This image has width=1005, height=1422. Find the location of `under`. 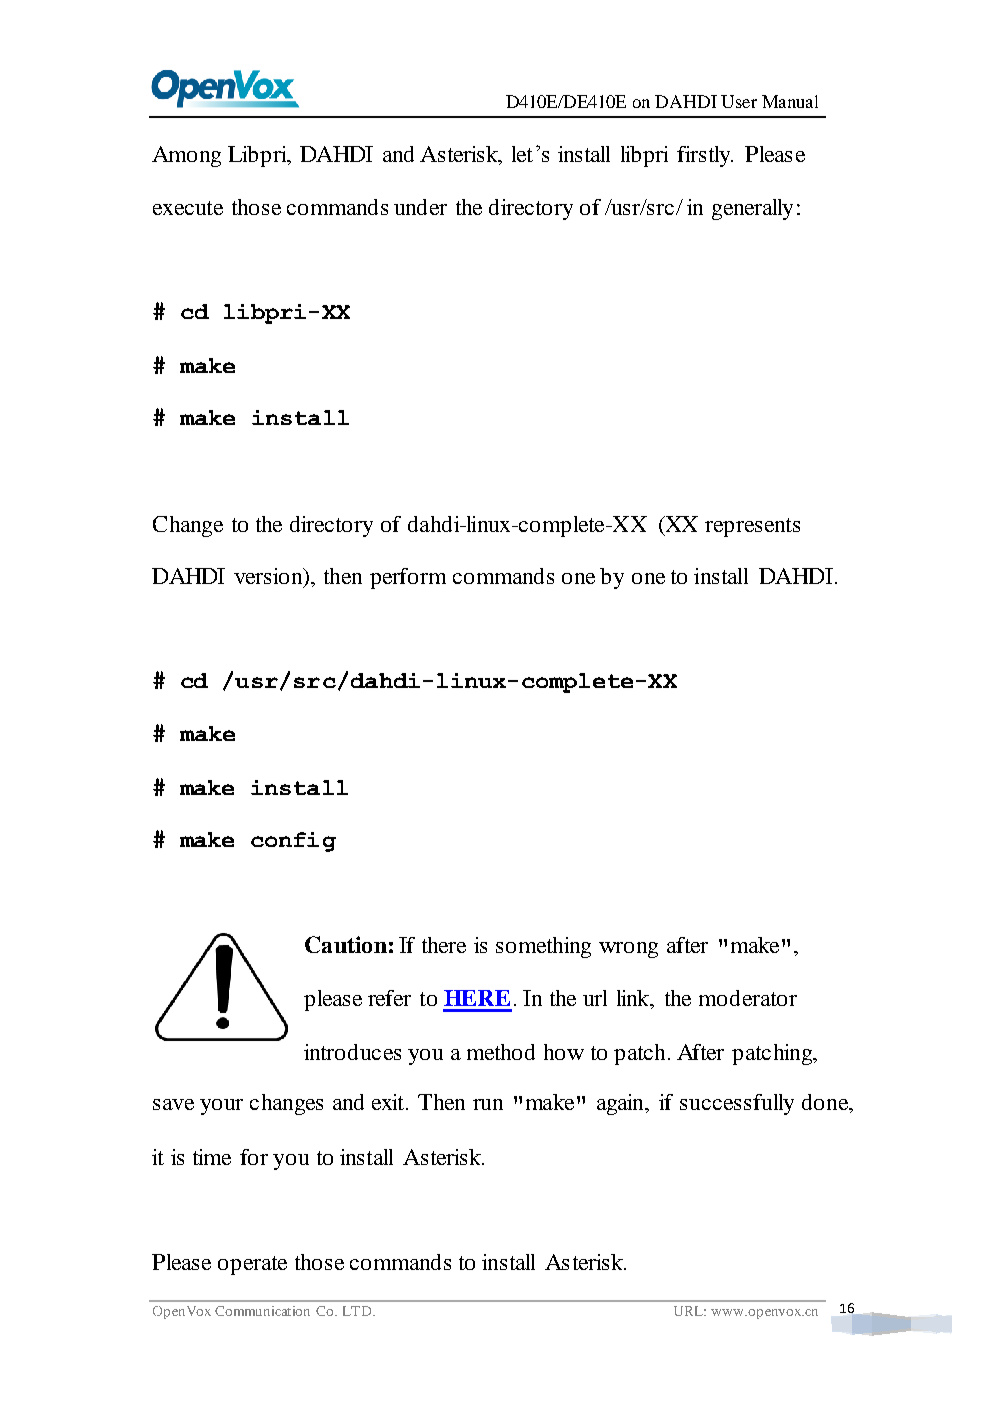

under is located at coordinates (420, 207).
